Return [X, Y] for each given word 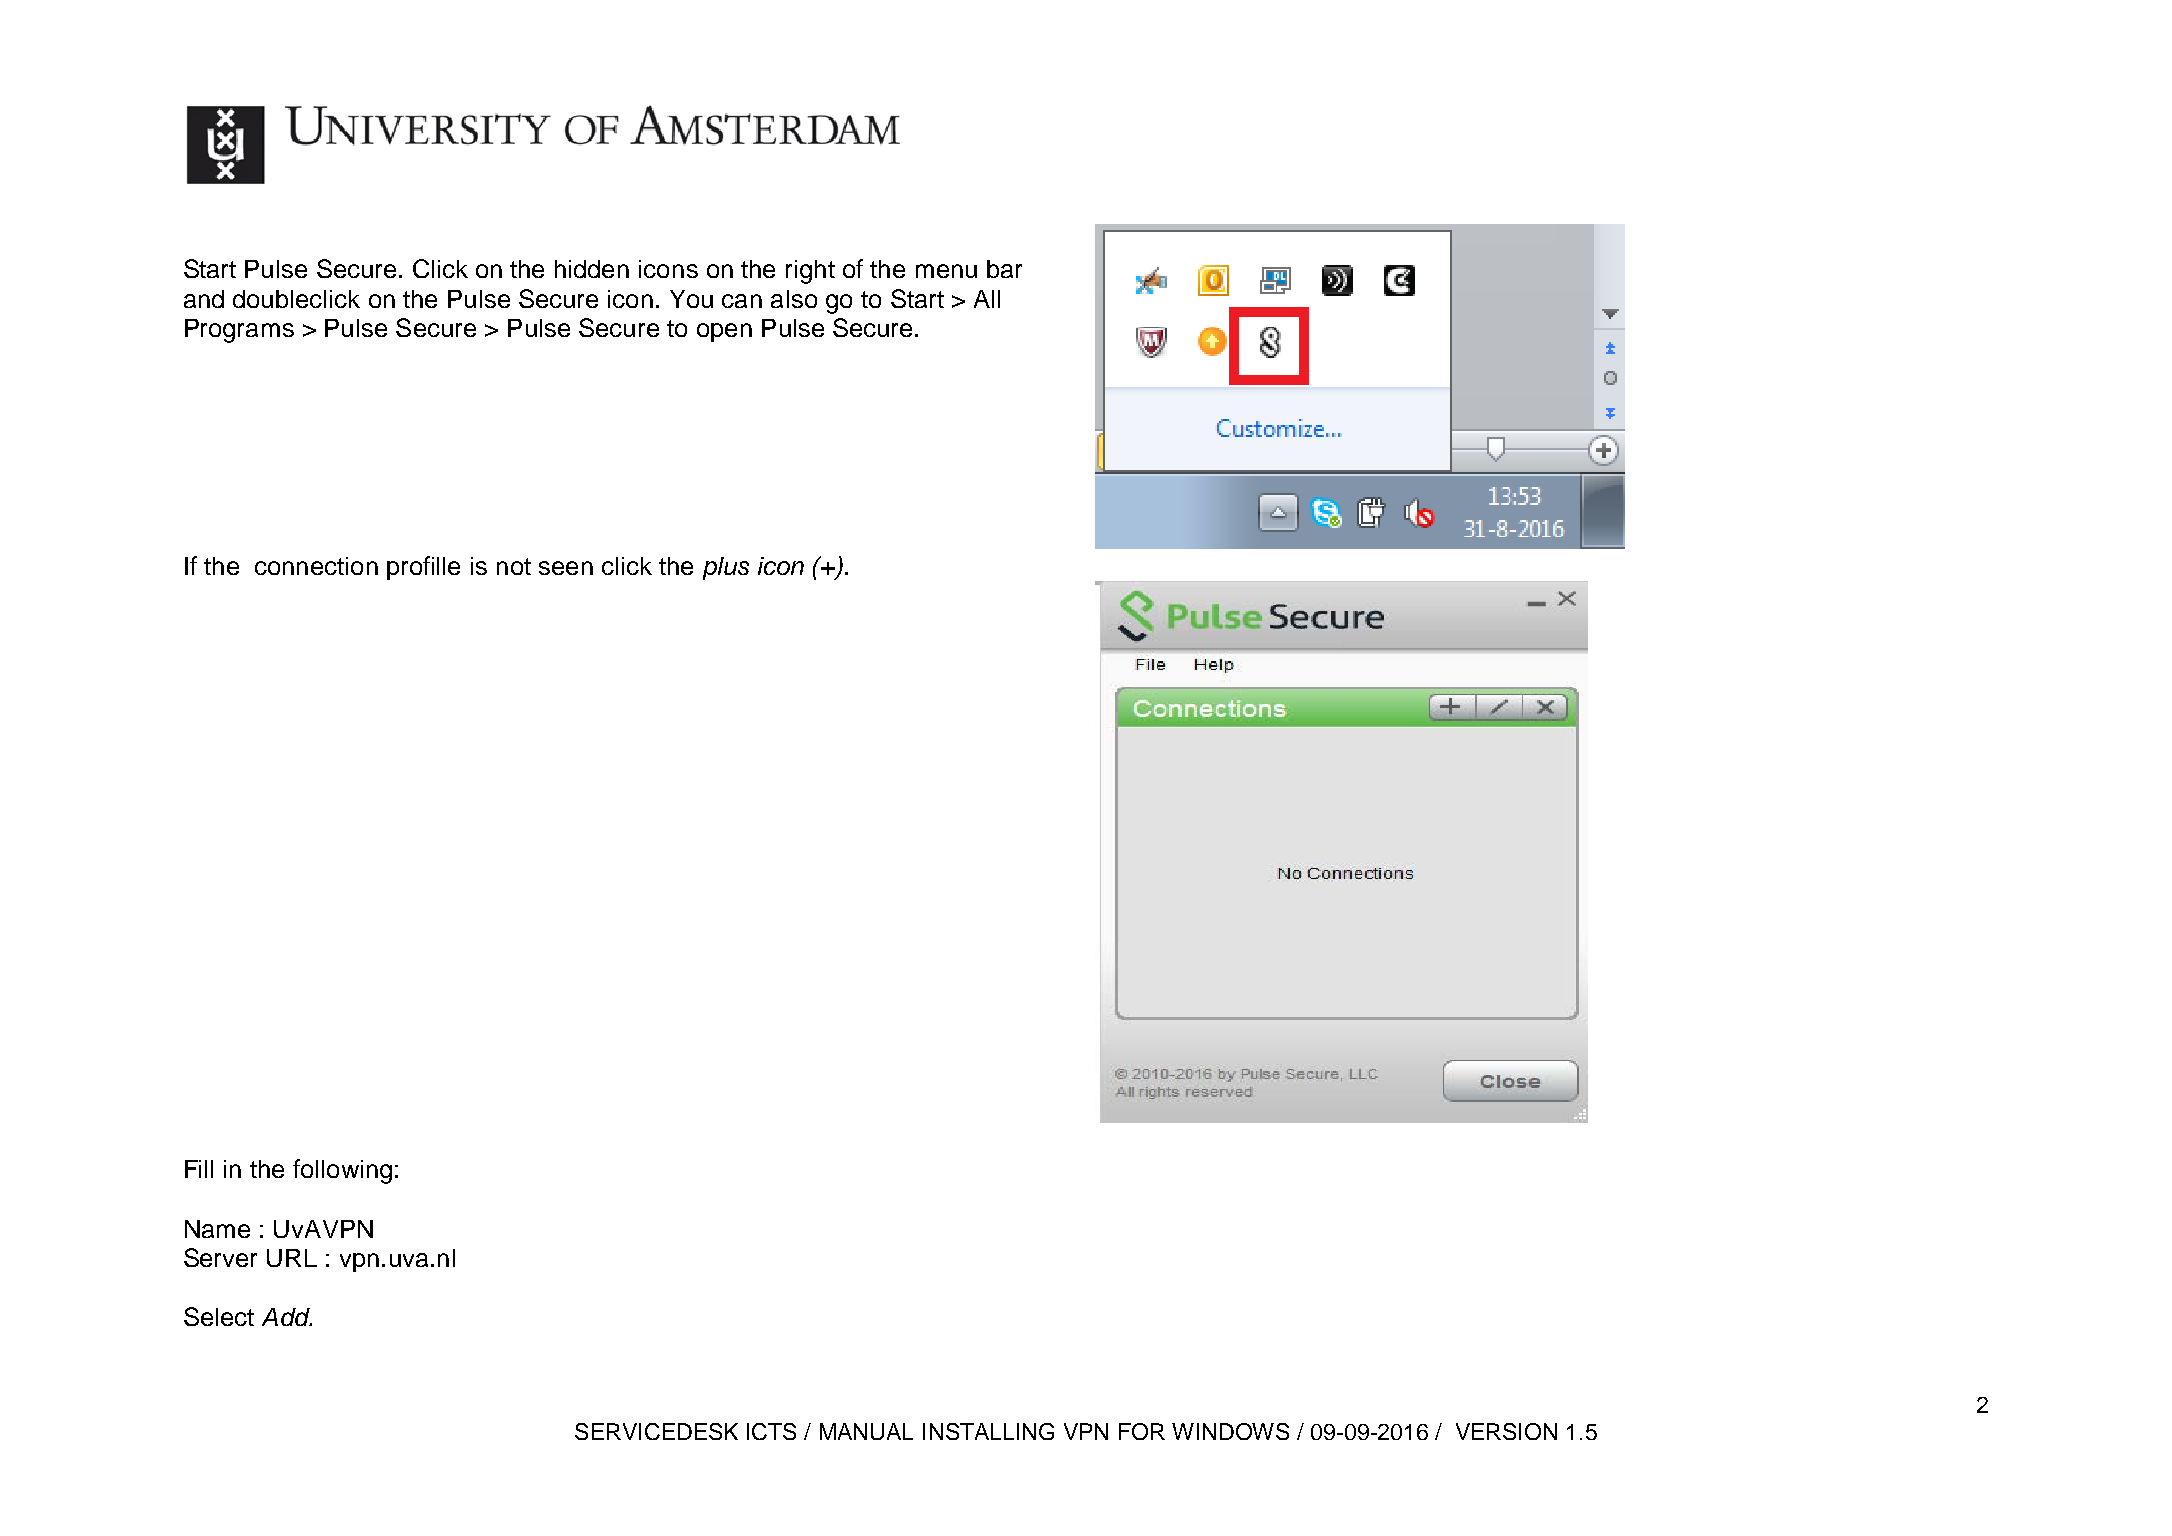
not [514, 566]
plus [726, 568]
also [794, 299]
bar [1004, 269]
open [724, 332]
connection [316, 566]
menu [946, 271]
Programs [239, 331]
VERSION [1506, 1431]
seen [566, 568]
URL [292, 1258]
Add [287, 1317]
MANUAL [866, 1431]
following [342, 1171]
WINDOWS [1230, 1431]
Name [217, 1229]
